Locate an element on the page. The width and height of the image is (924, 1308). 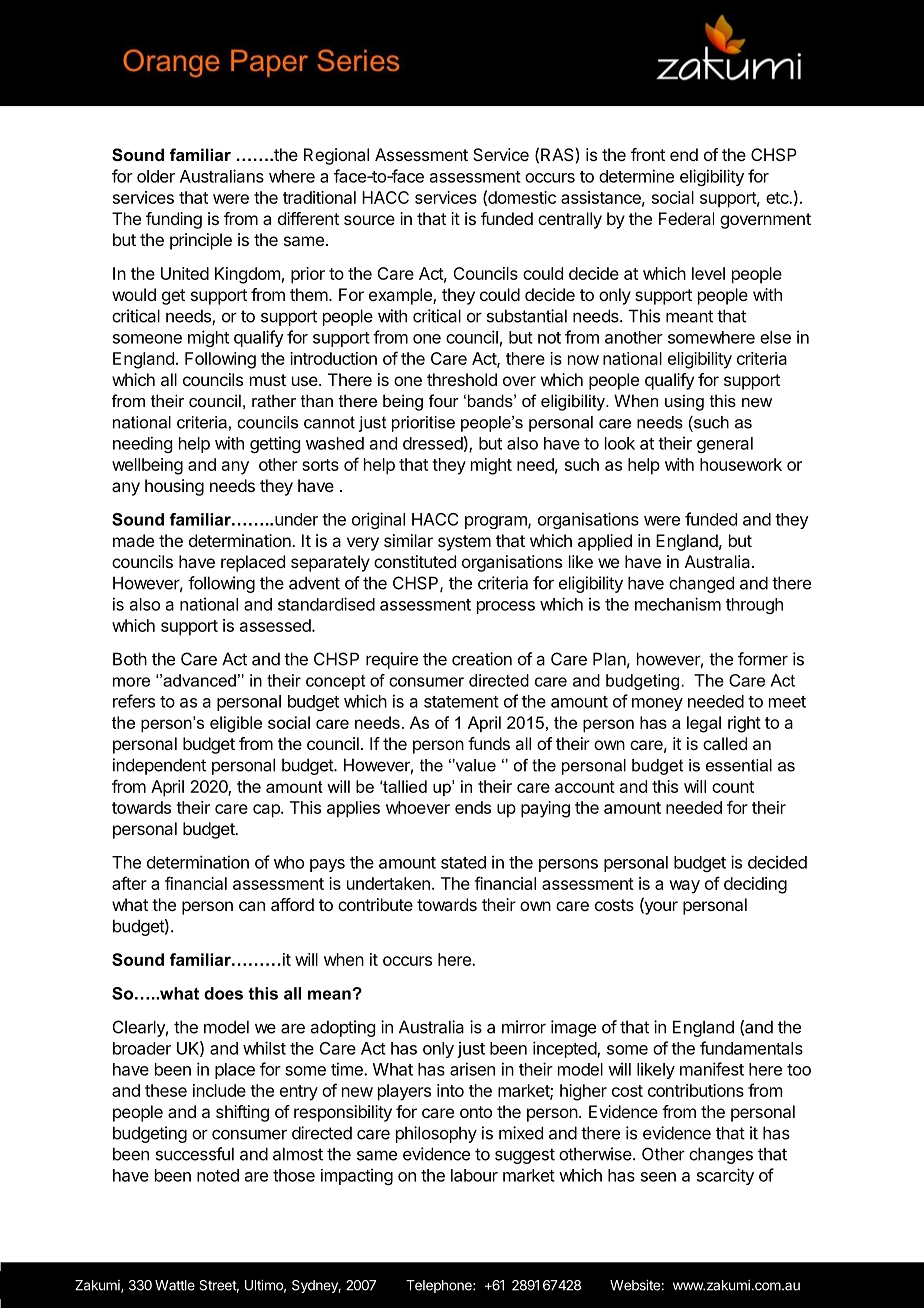
Federal is located at coordinates (686, 218).
